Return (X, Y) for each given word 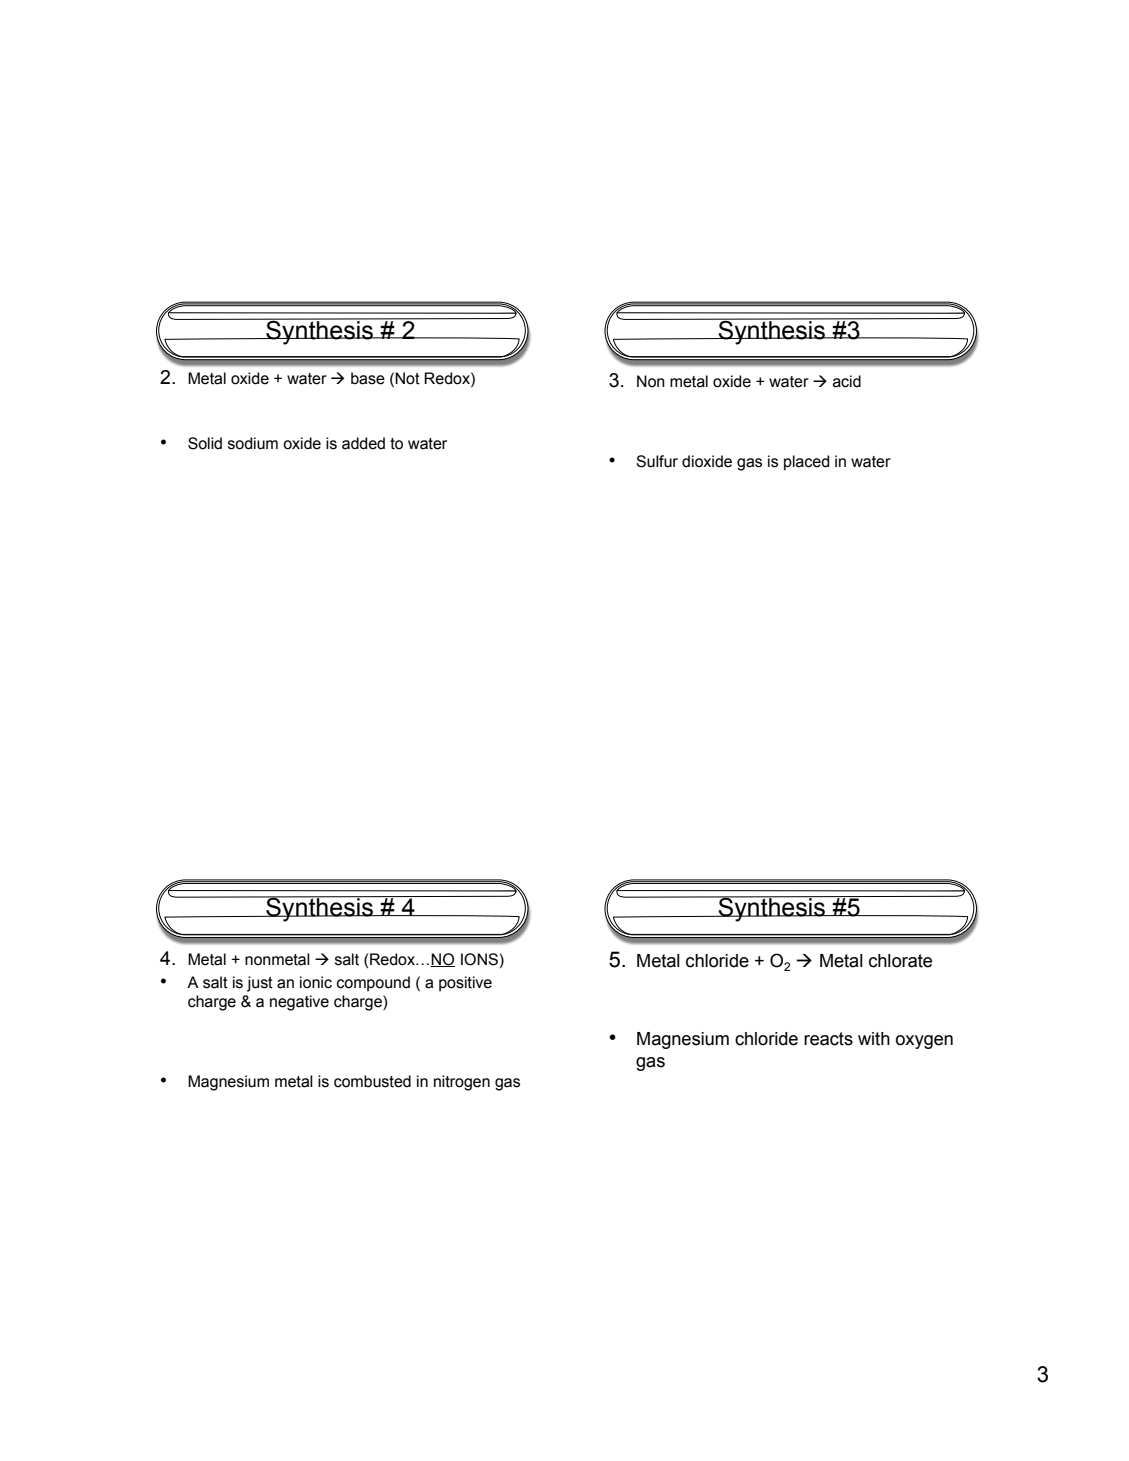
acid (847, 381)
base (368, 378)
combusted (372, 1081)
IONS (479, 959)
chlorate (900, 961)
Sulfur (657, 461)
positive (465, 984)
